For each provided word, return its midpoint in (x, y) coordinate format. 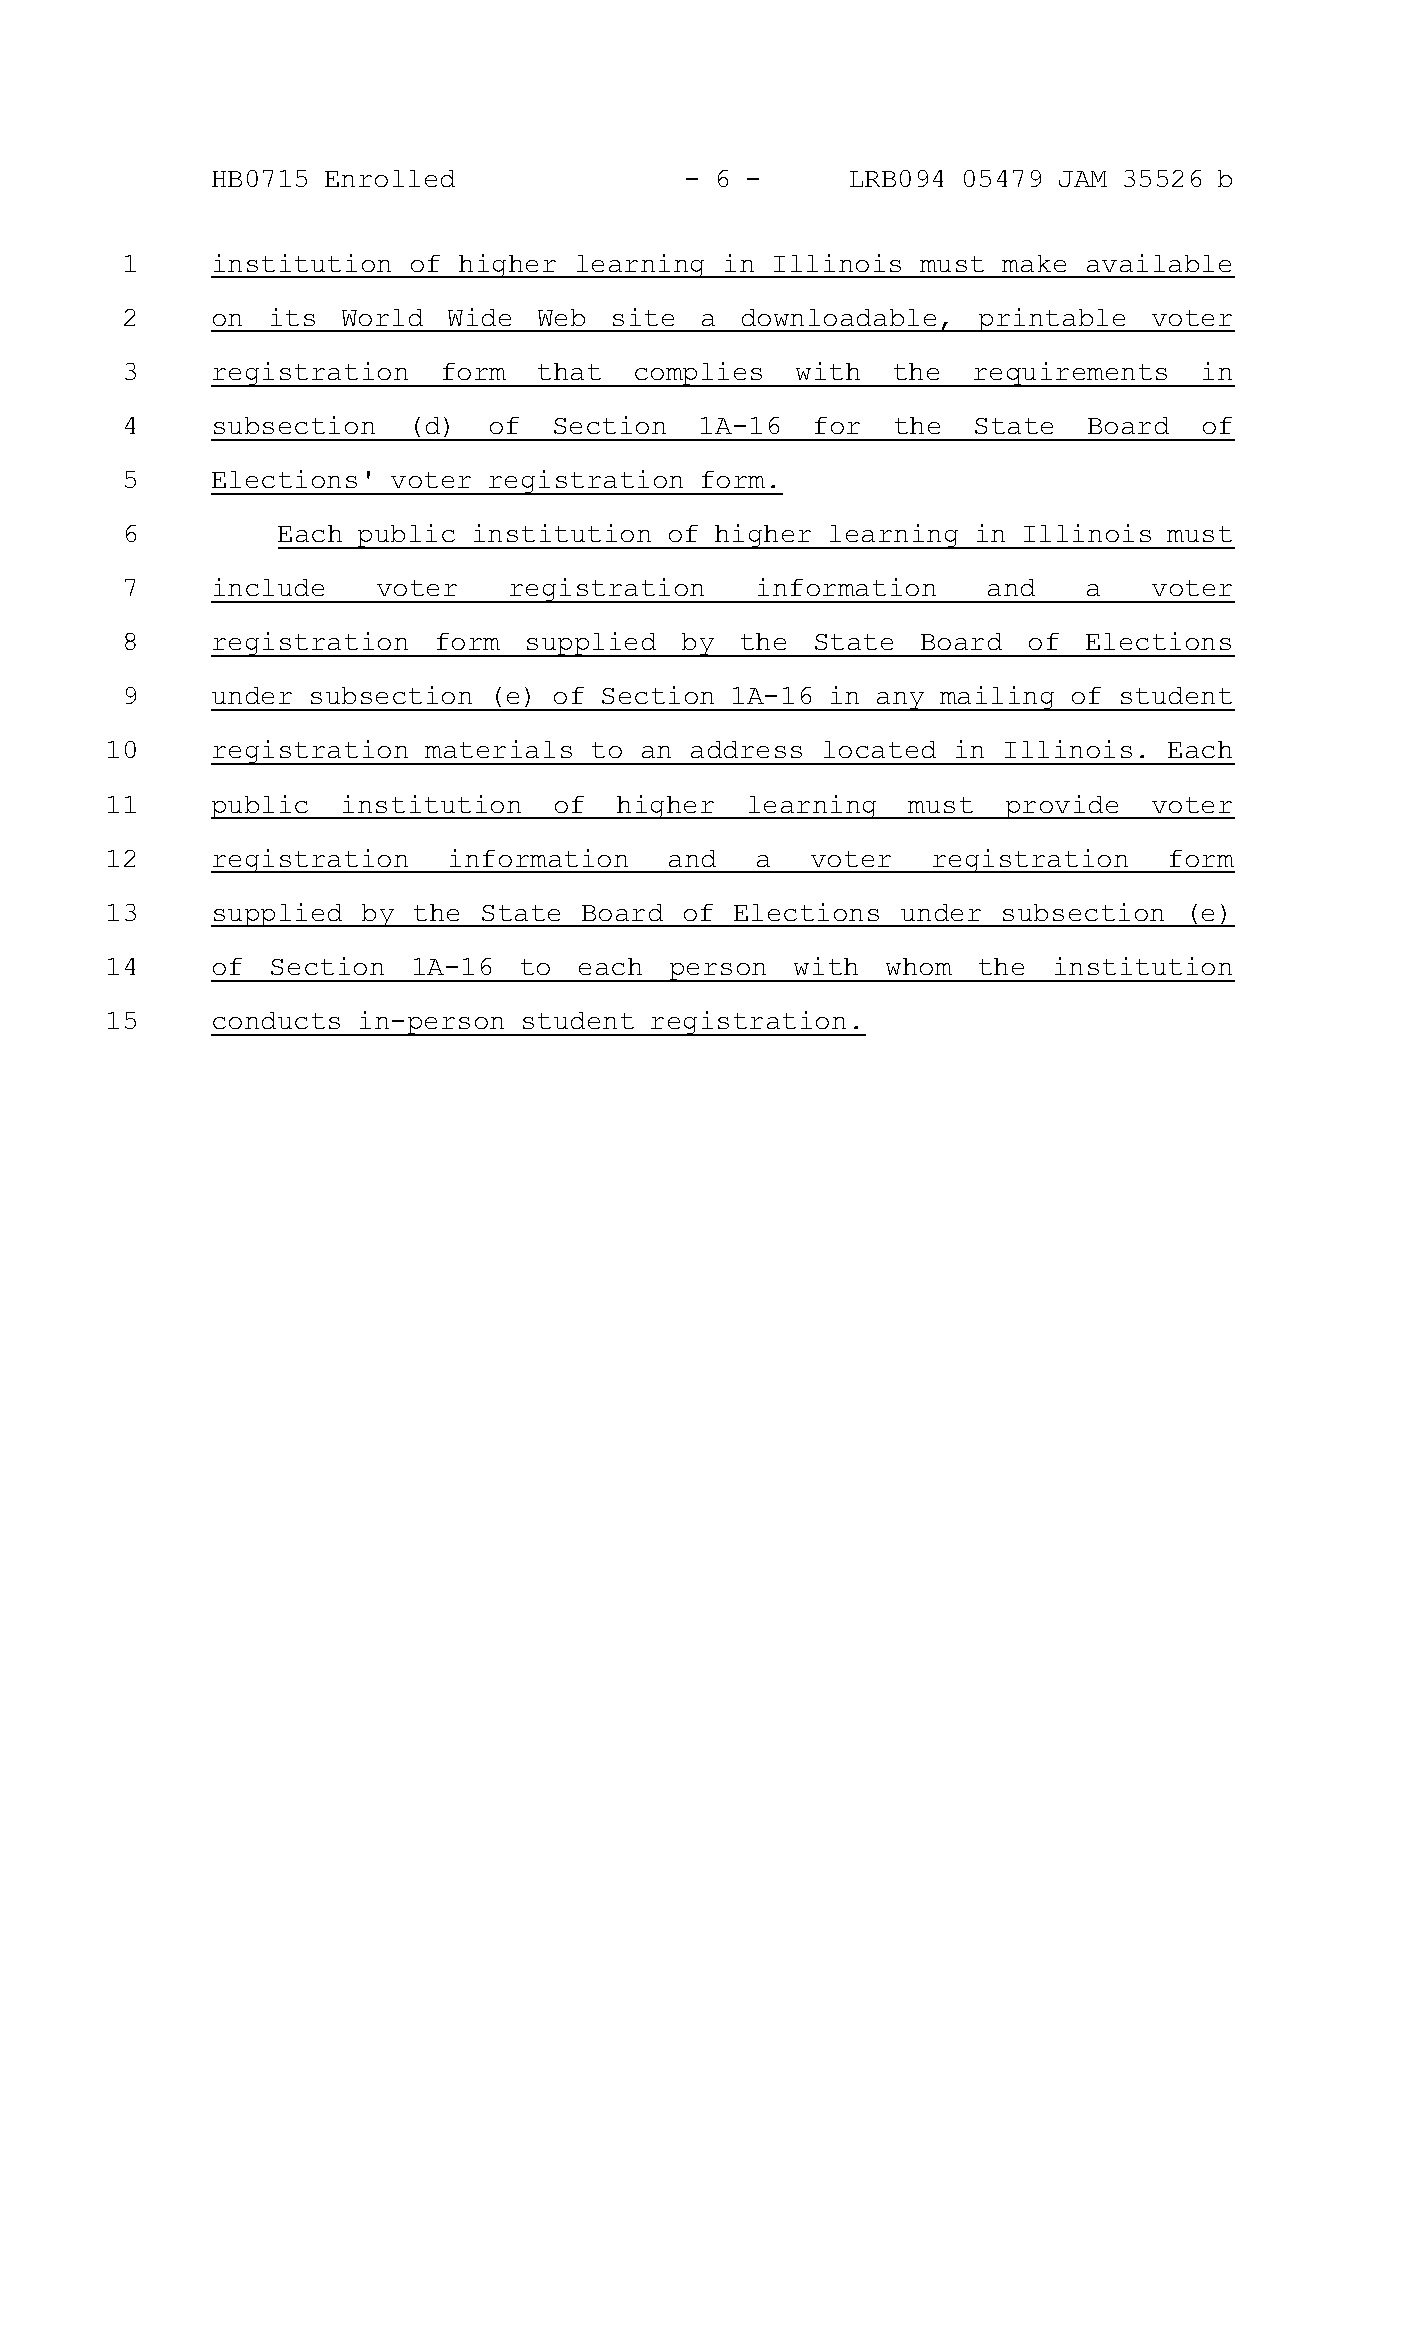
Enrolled (390, 178)
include (269, 587)
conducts (276, 1020)
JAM (1083, 179)
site (643, 317)
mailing (997, 698)
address (746, 749)
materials (498, 749)
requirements (1071, 374)
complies (699, 374)
